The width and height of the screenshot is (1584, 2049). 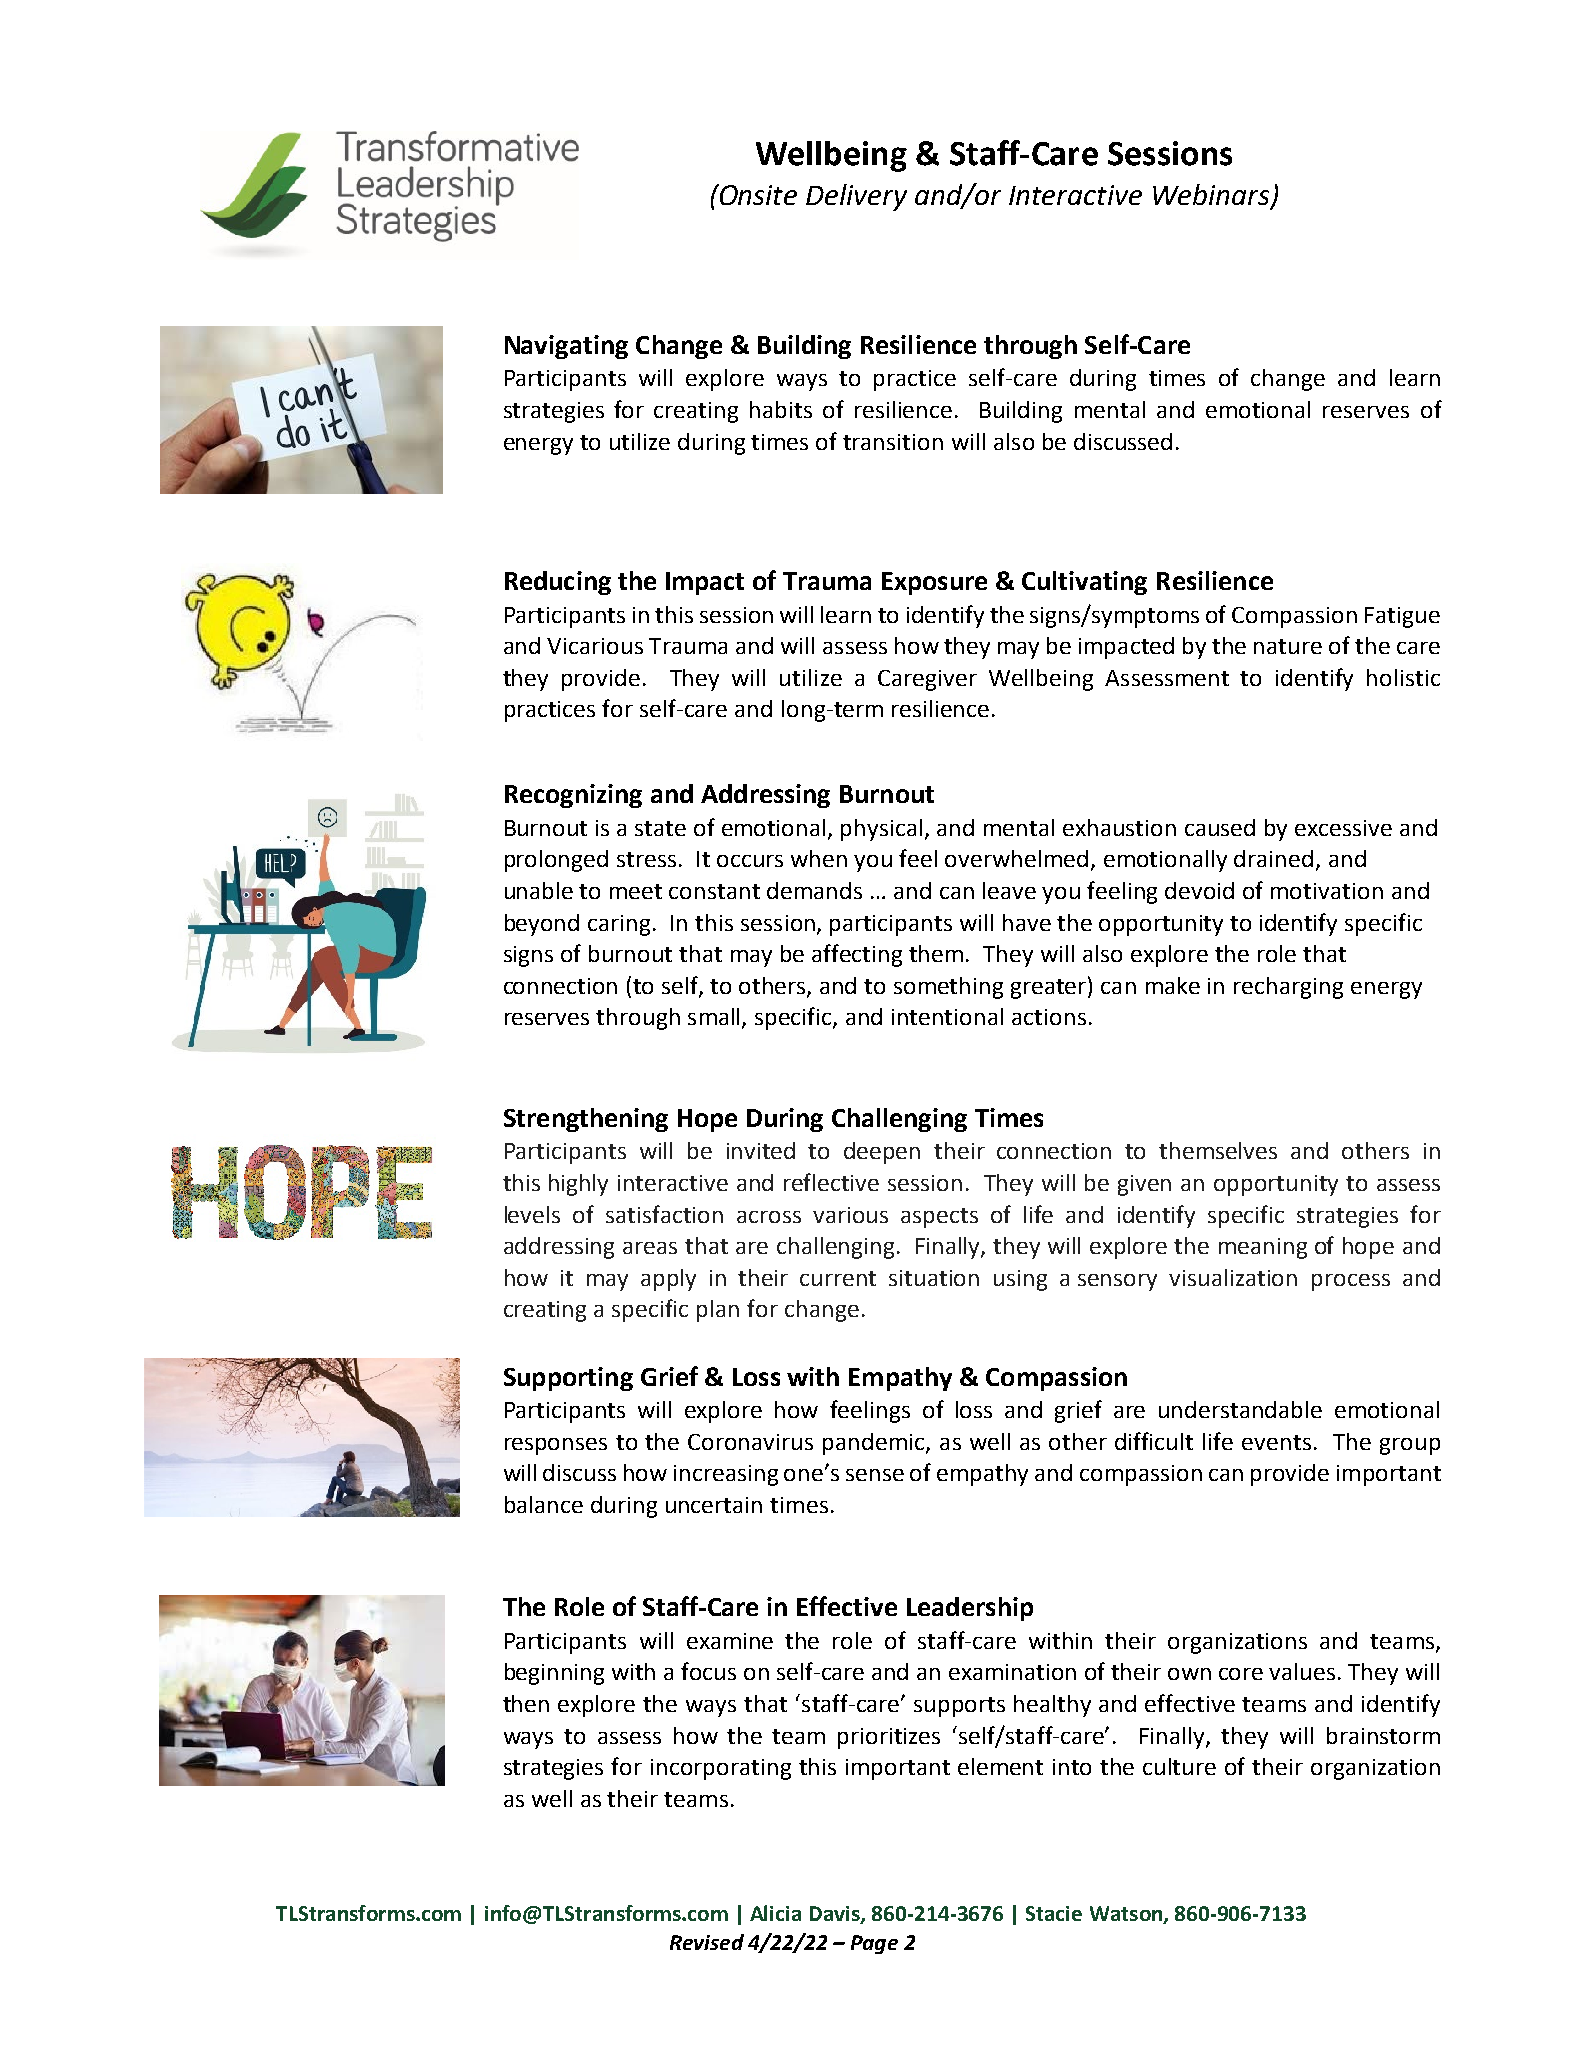 What do you see at coordinates (1288, 988) in the screenshot?
I see `recharging` at bounding box center [1288, 988].
